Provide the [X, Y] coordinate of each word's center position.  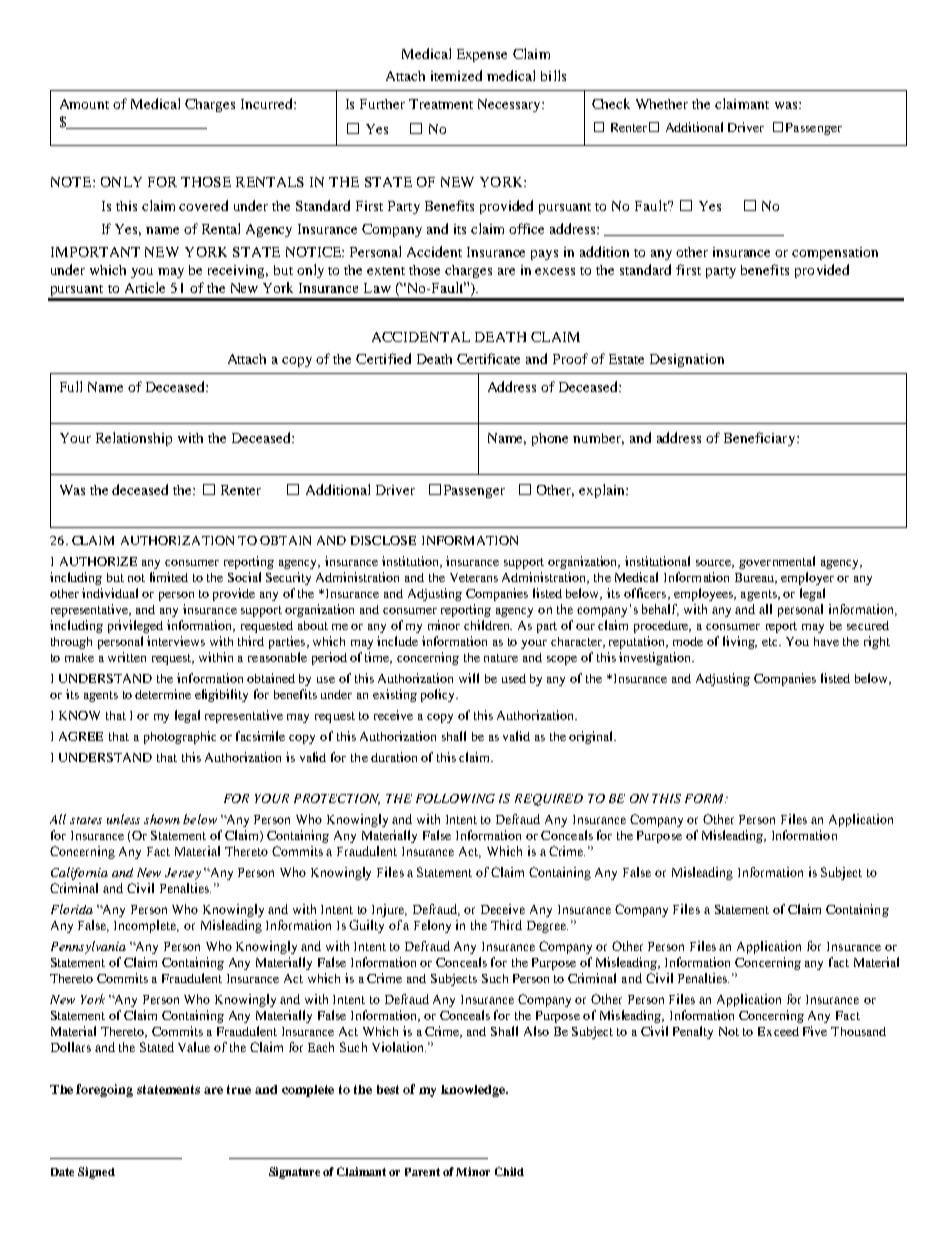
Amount [84, 104]
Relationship [134, 439]
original [592, 737]
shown [162, 819]
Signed [96, 1173]
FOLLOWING [455, 798]
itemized [456, 75]
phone [550, 439]
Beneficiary [761, 439]
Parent [422, 1172]
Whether [662, 104]
